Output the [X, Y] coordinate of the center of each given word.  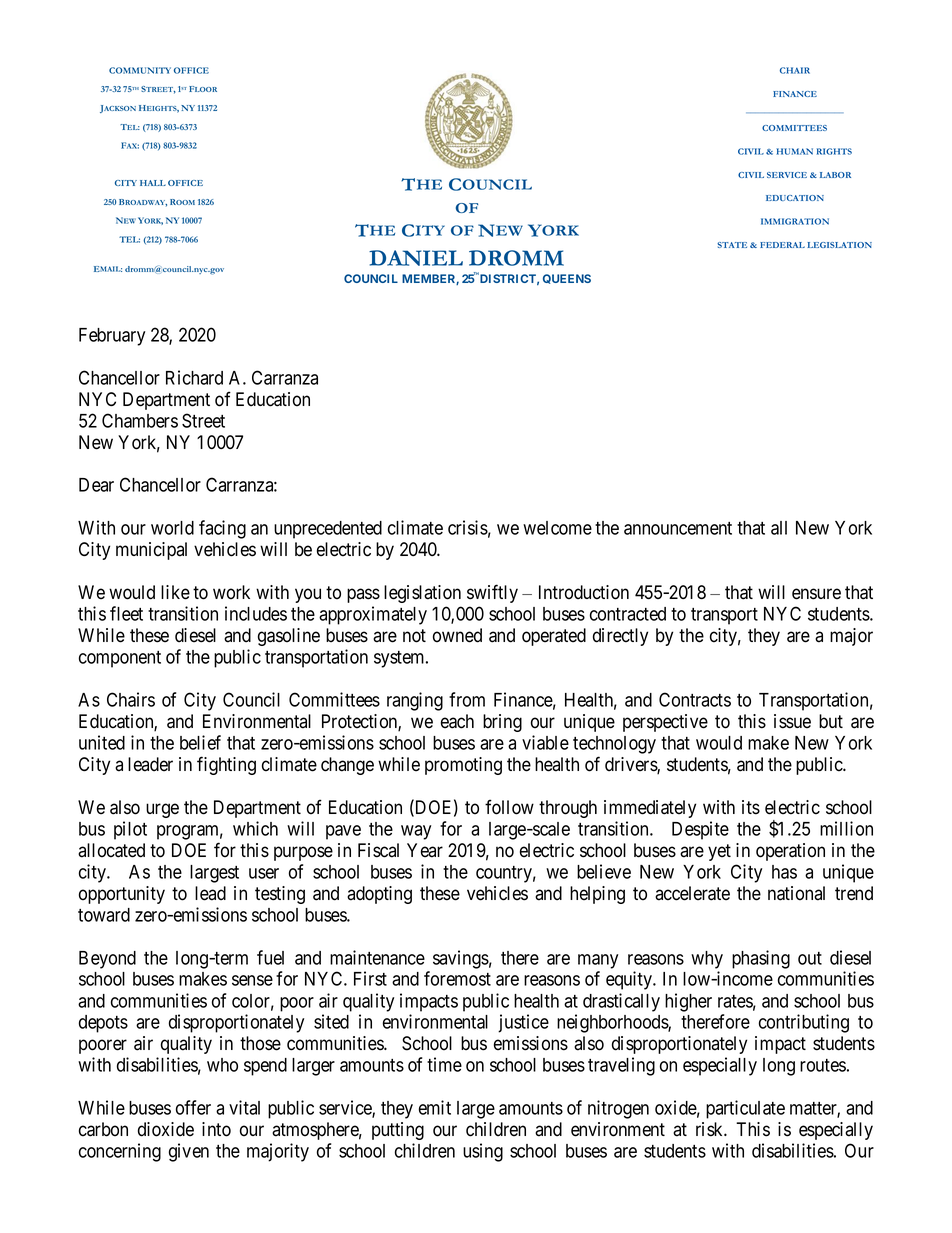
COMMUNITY [140, 70]
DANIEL [416, 258]
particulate [745, 1109]
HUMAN [794, 151]
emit [435, 1107]
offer [193, 1107]
